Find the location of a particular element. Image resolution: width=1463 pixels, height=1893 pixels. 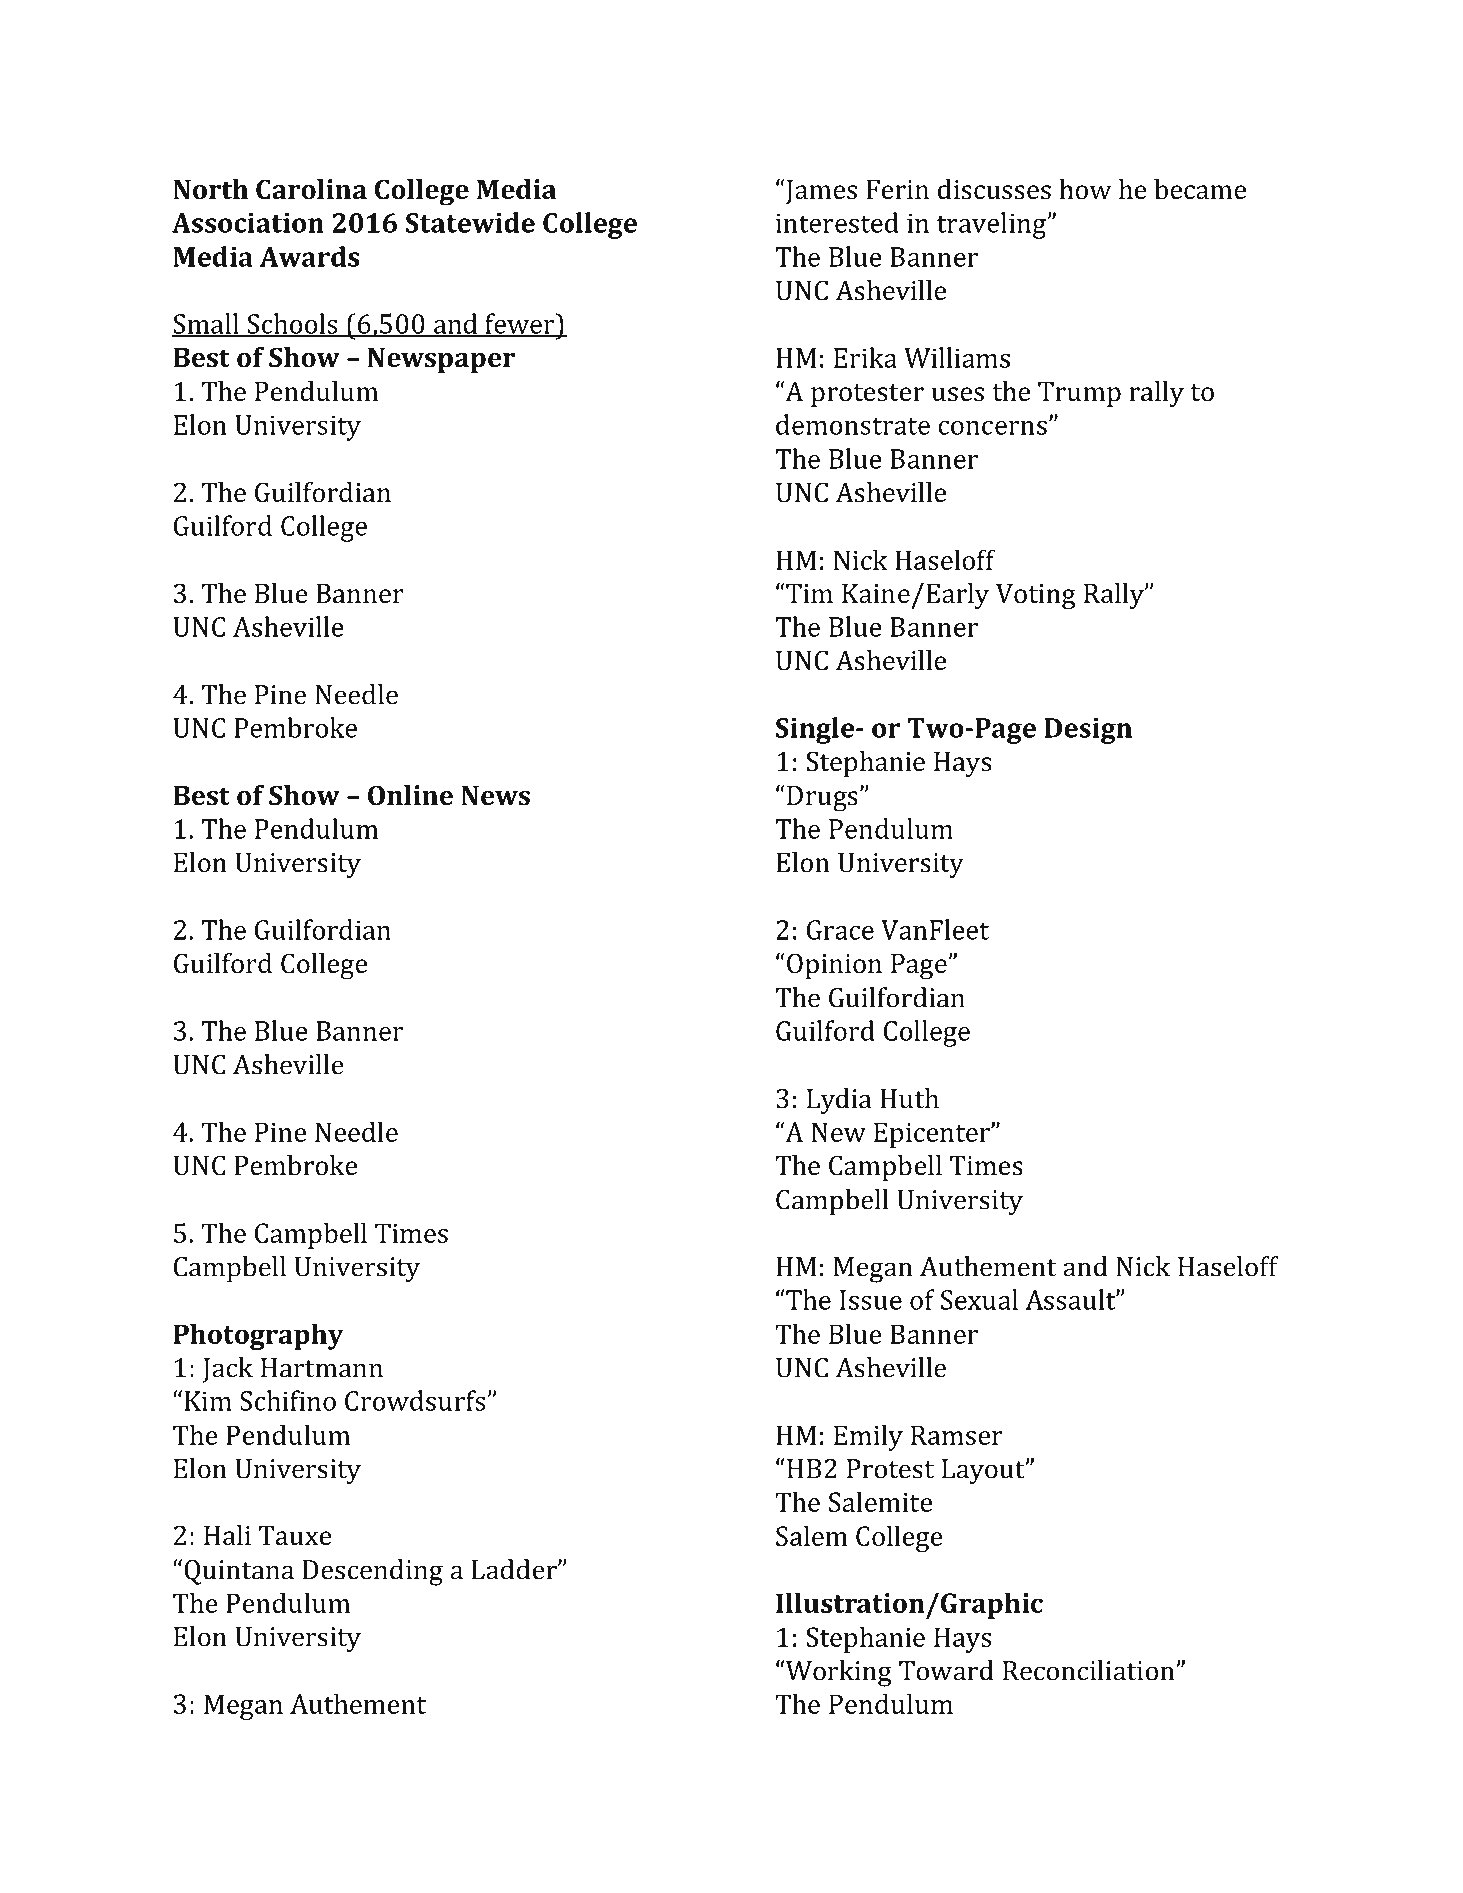

Voting is located at coordinates (1036, 597).
